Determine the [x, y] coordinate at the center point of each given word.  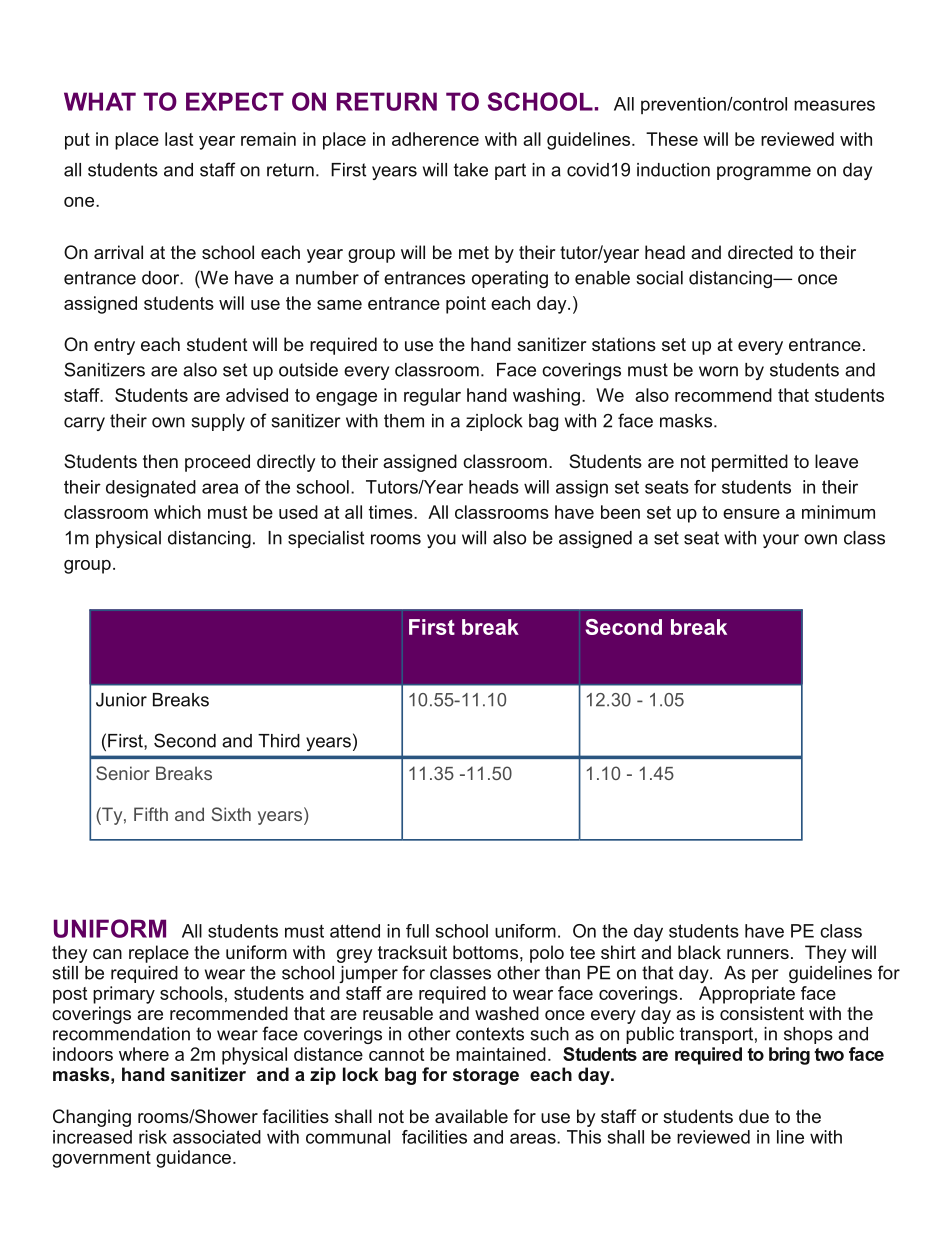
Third [279, 741]
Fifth [151, 814]
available [471, 1116]
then [160, 461]
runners [758, 954]
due [754, 1116]
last [179, 139]
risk [153, 1137]
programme [764, 173]
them [404, 421]
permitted [750, 463]
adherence [435, 139]
